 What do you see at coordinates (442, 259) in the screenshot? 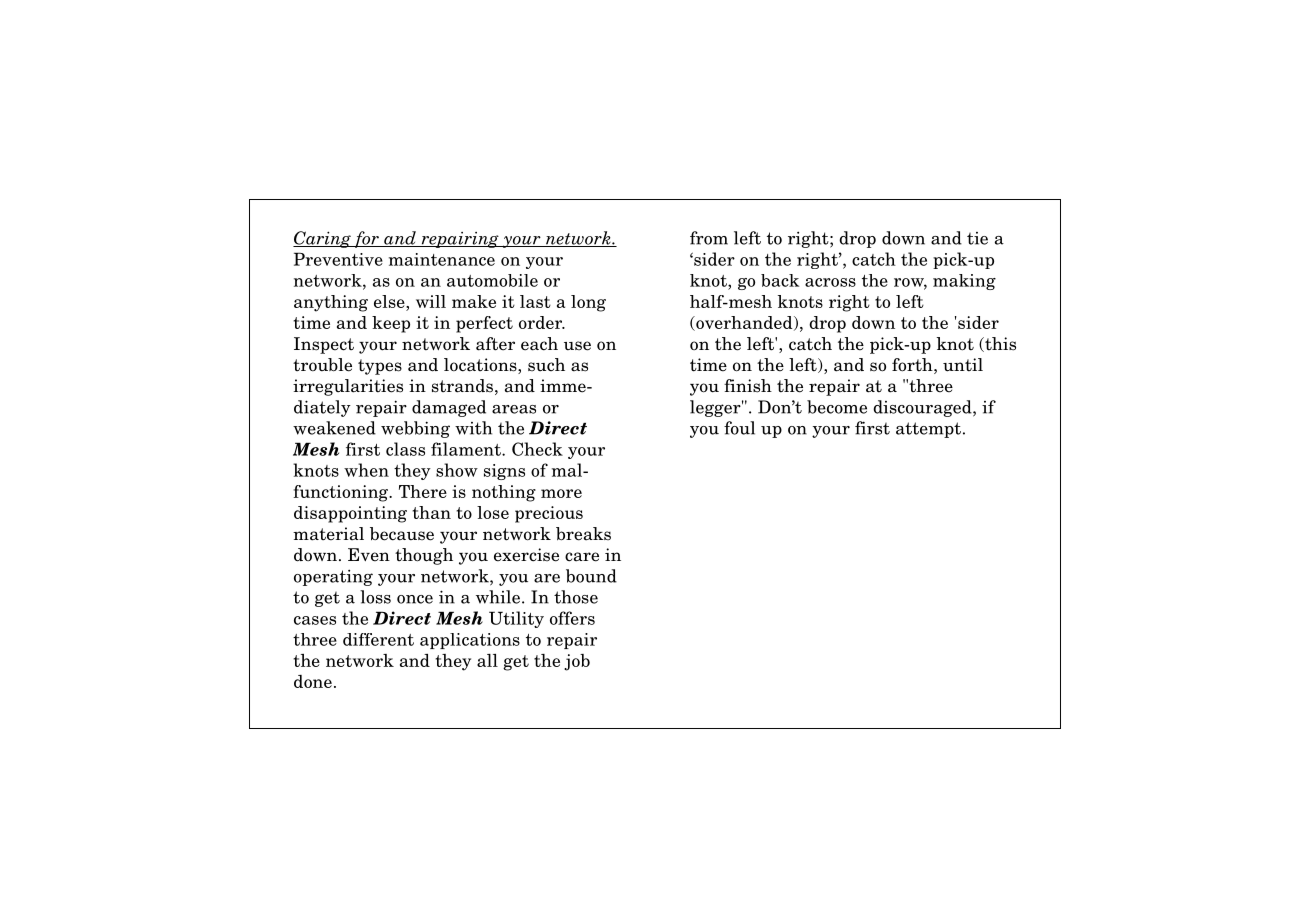
I see `maintenance` at bounding box center [442, 259].
